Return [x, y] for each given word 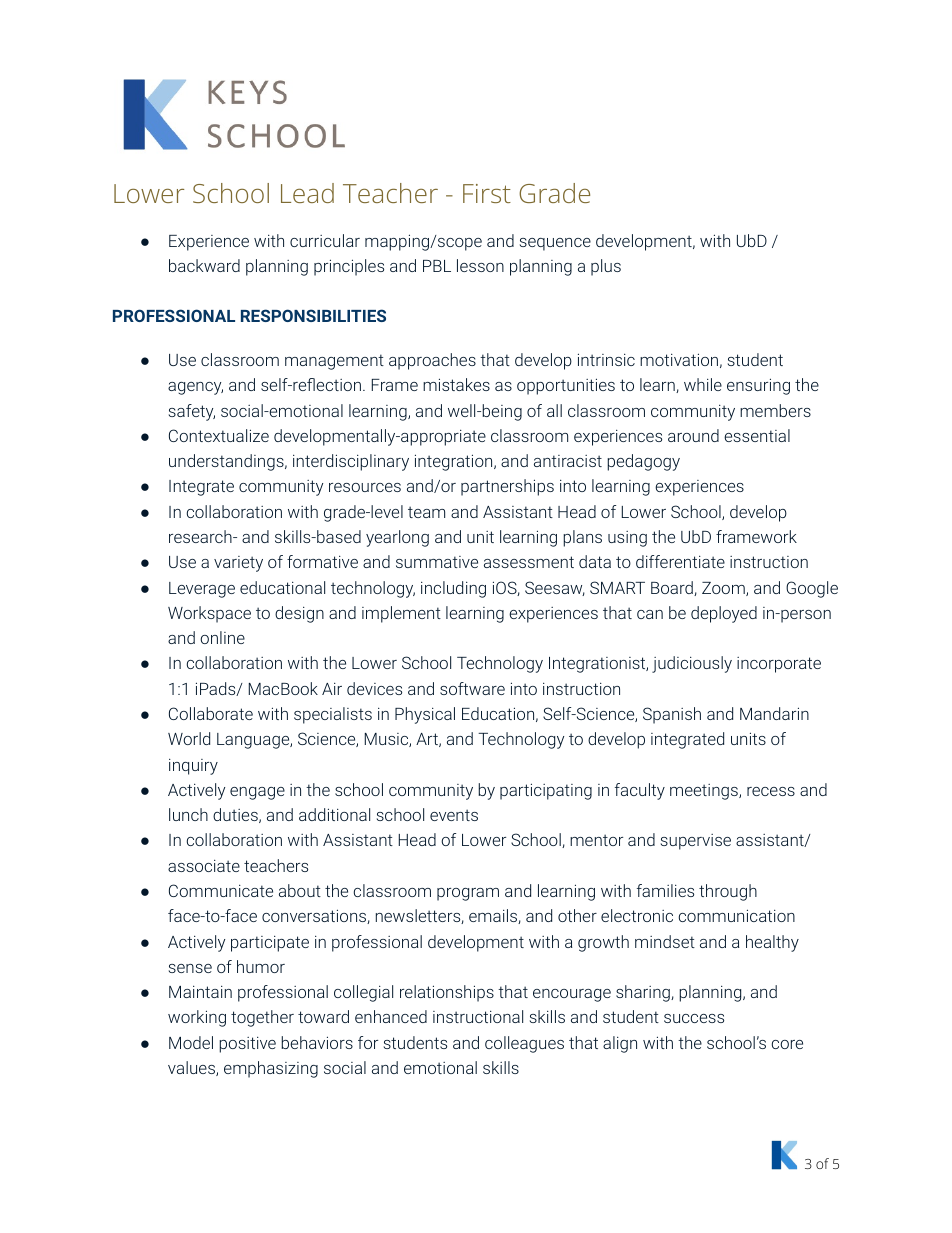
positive [247, 1045]
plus [606, 267]
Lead [307, 193]
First [487, 193]
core [787, 1044]
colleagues [524, 1044]
